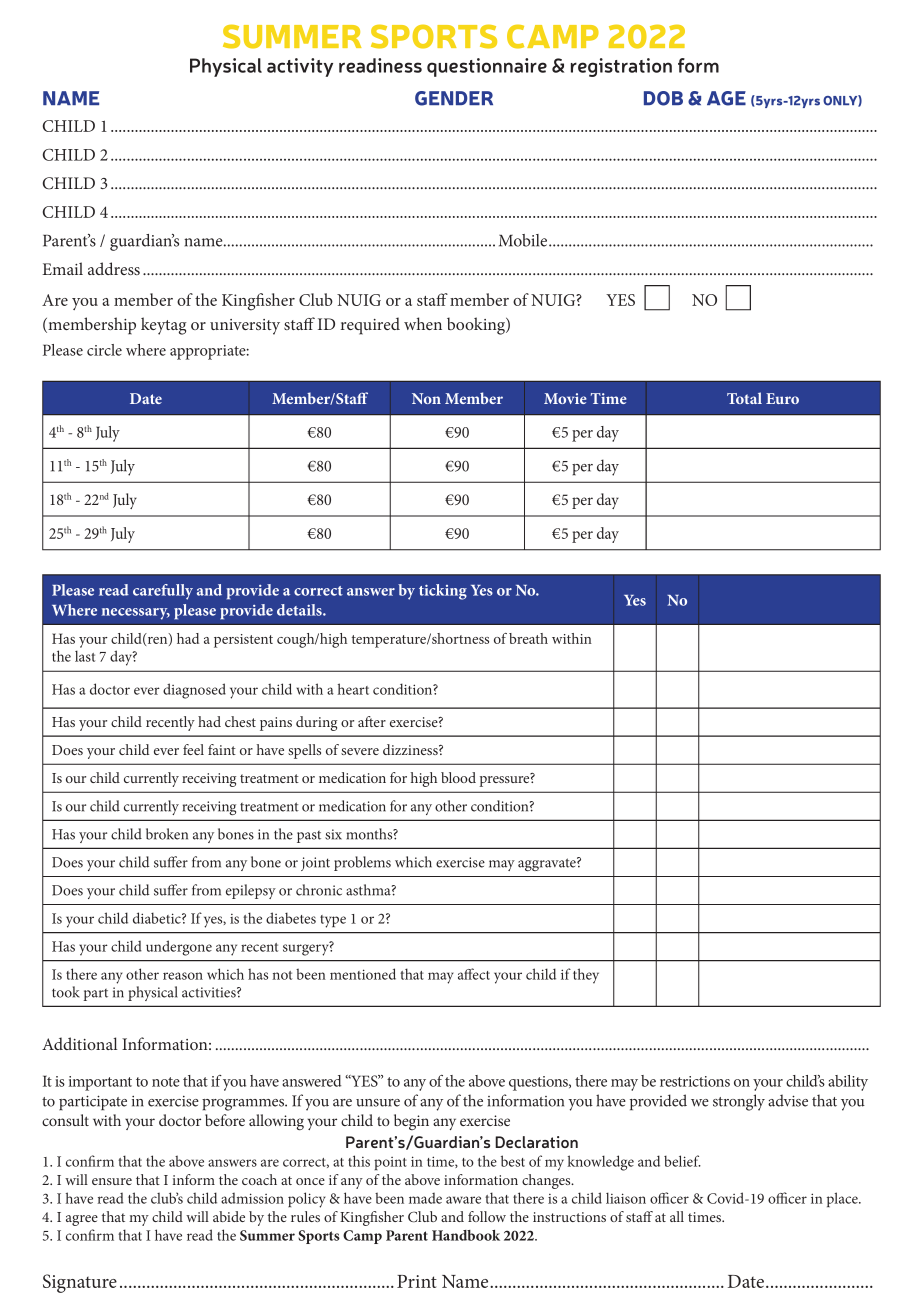  I want to click on broken, so click(167, 834).
